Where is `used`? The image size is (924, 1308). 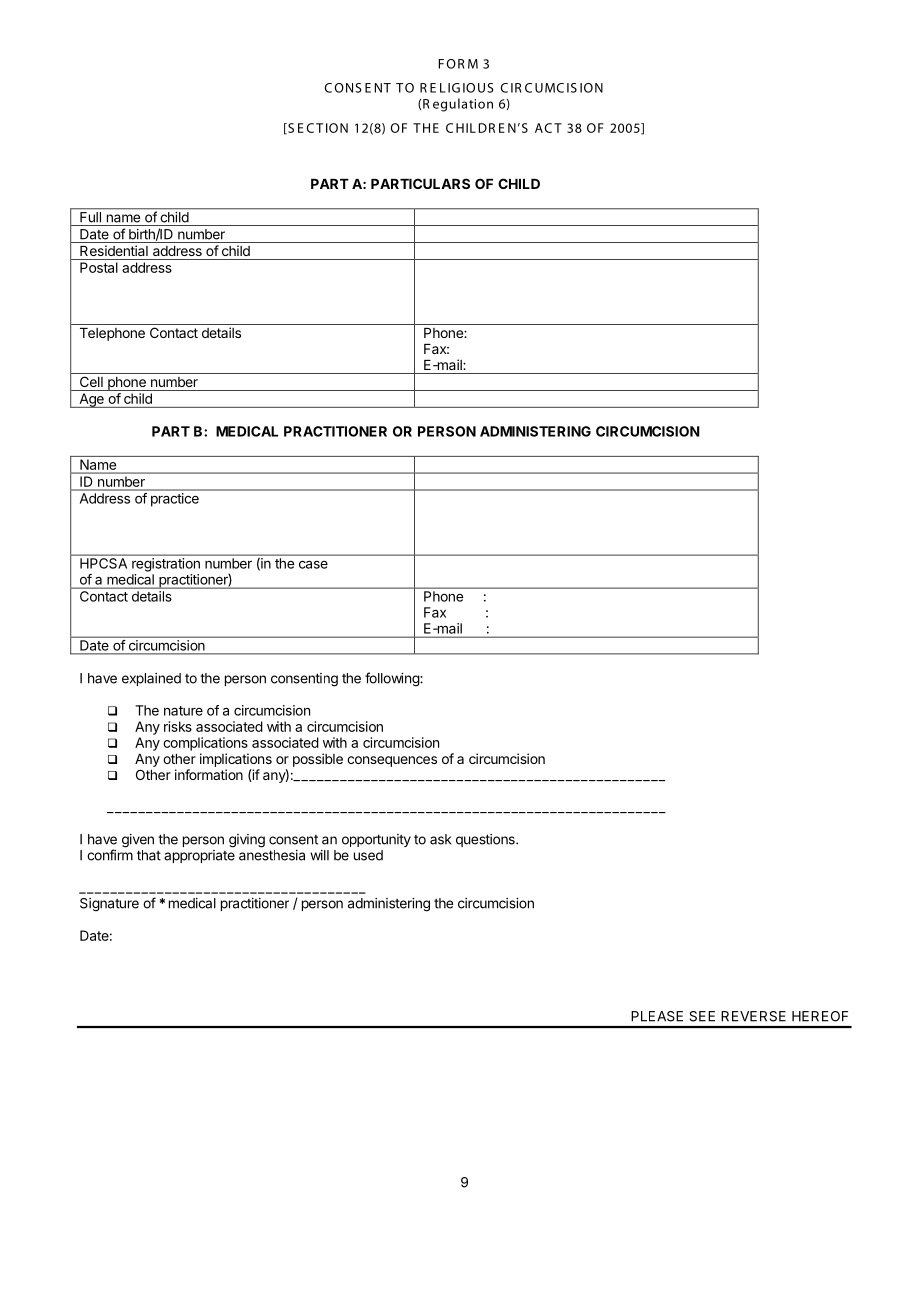
used is located at coordinates (368, 855).
